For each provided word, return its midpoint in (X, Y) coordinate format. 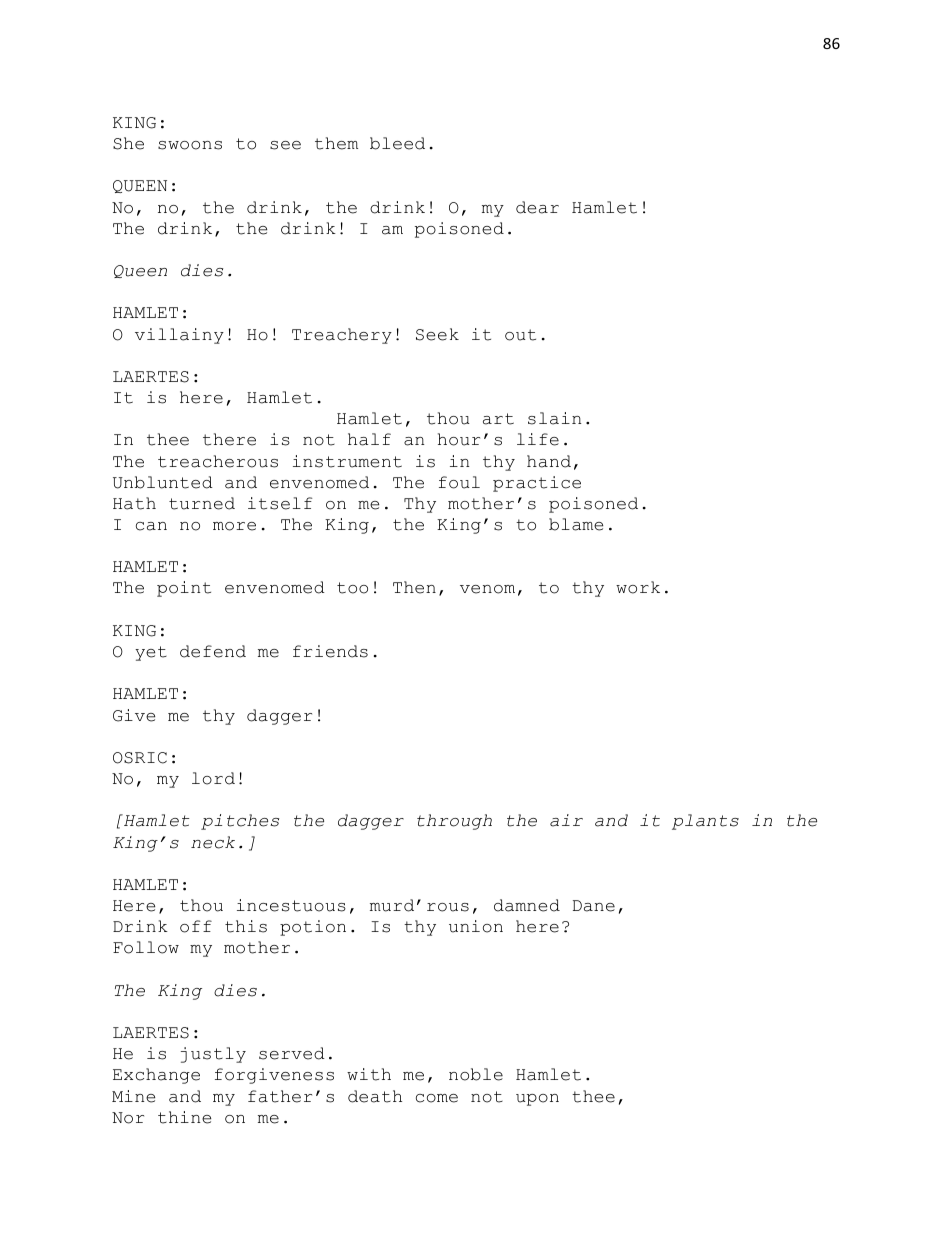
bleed (397, 143)
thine (184, 1117)
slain (554, 418)
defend (213, 651)
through (454, 822)
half (369, 439)
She (128, 143)
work (638, 587)
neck (213, 842)
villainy (179, 336)
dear (537, 207)
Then (414, 587)
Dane (594, 906)
